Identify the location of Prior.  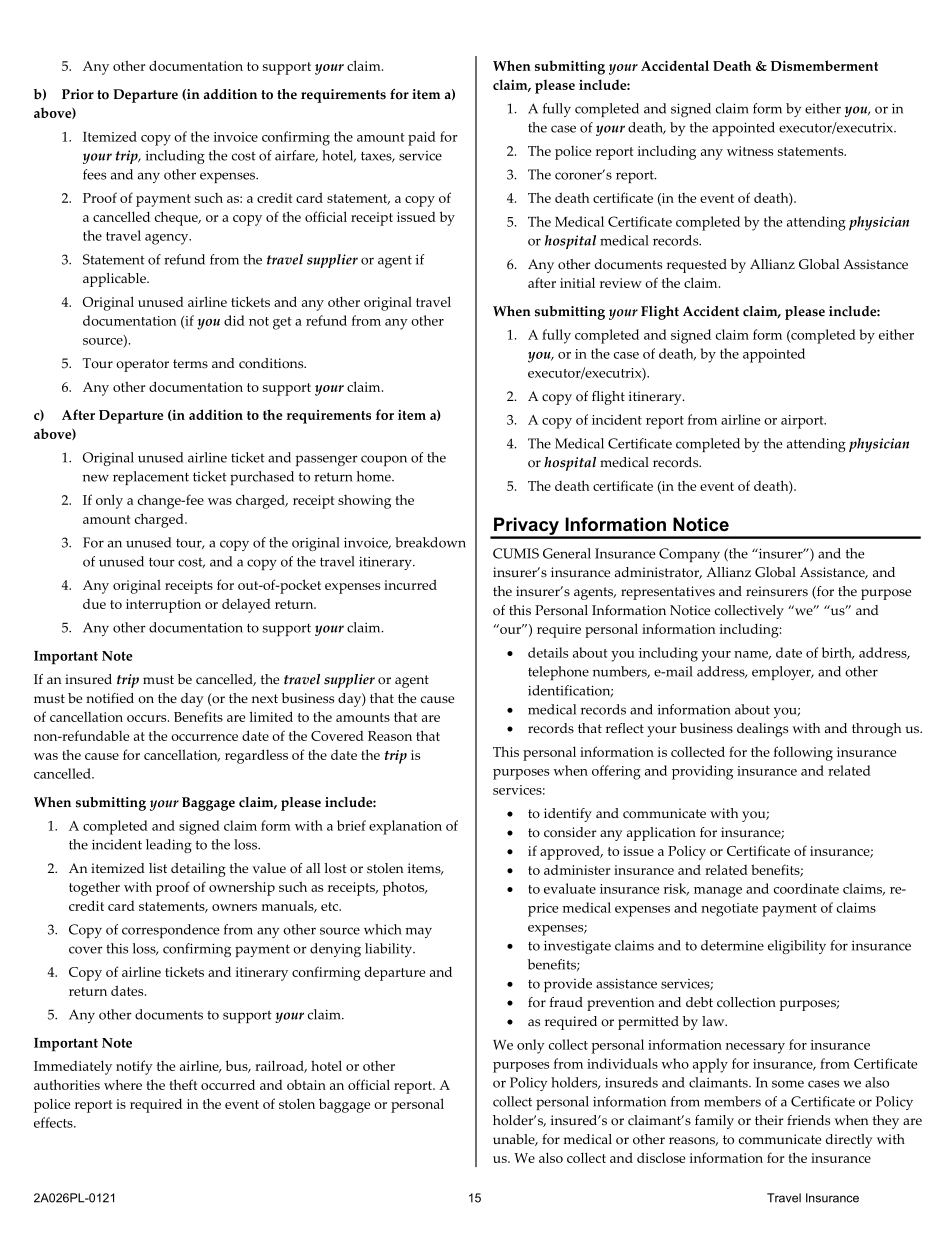
(78, 94).
